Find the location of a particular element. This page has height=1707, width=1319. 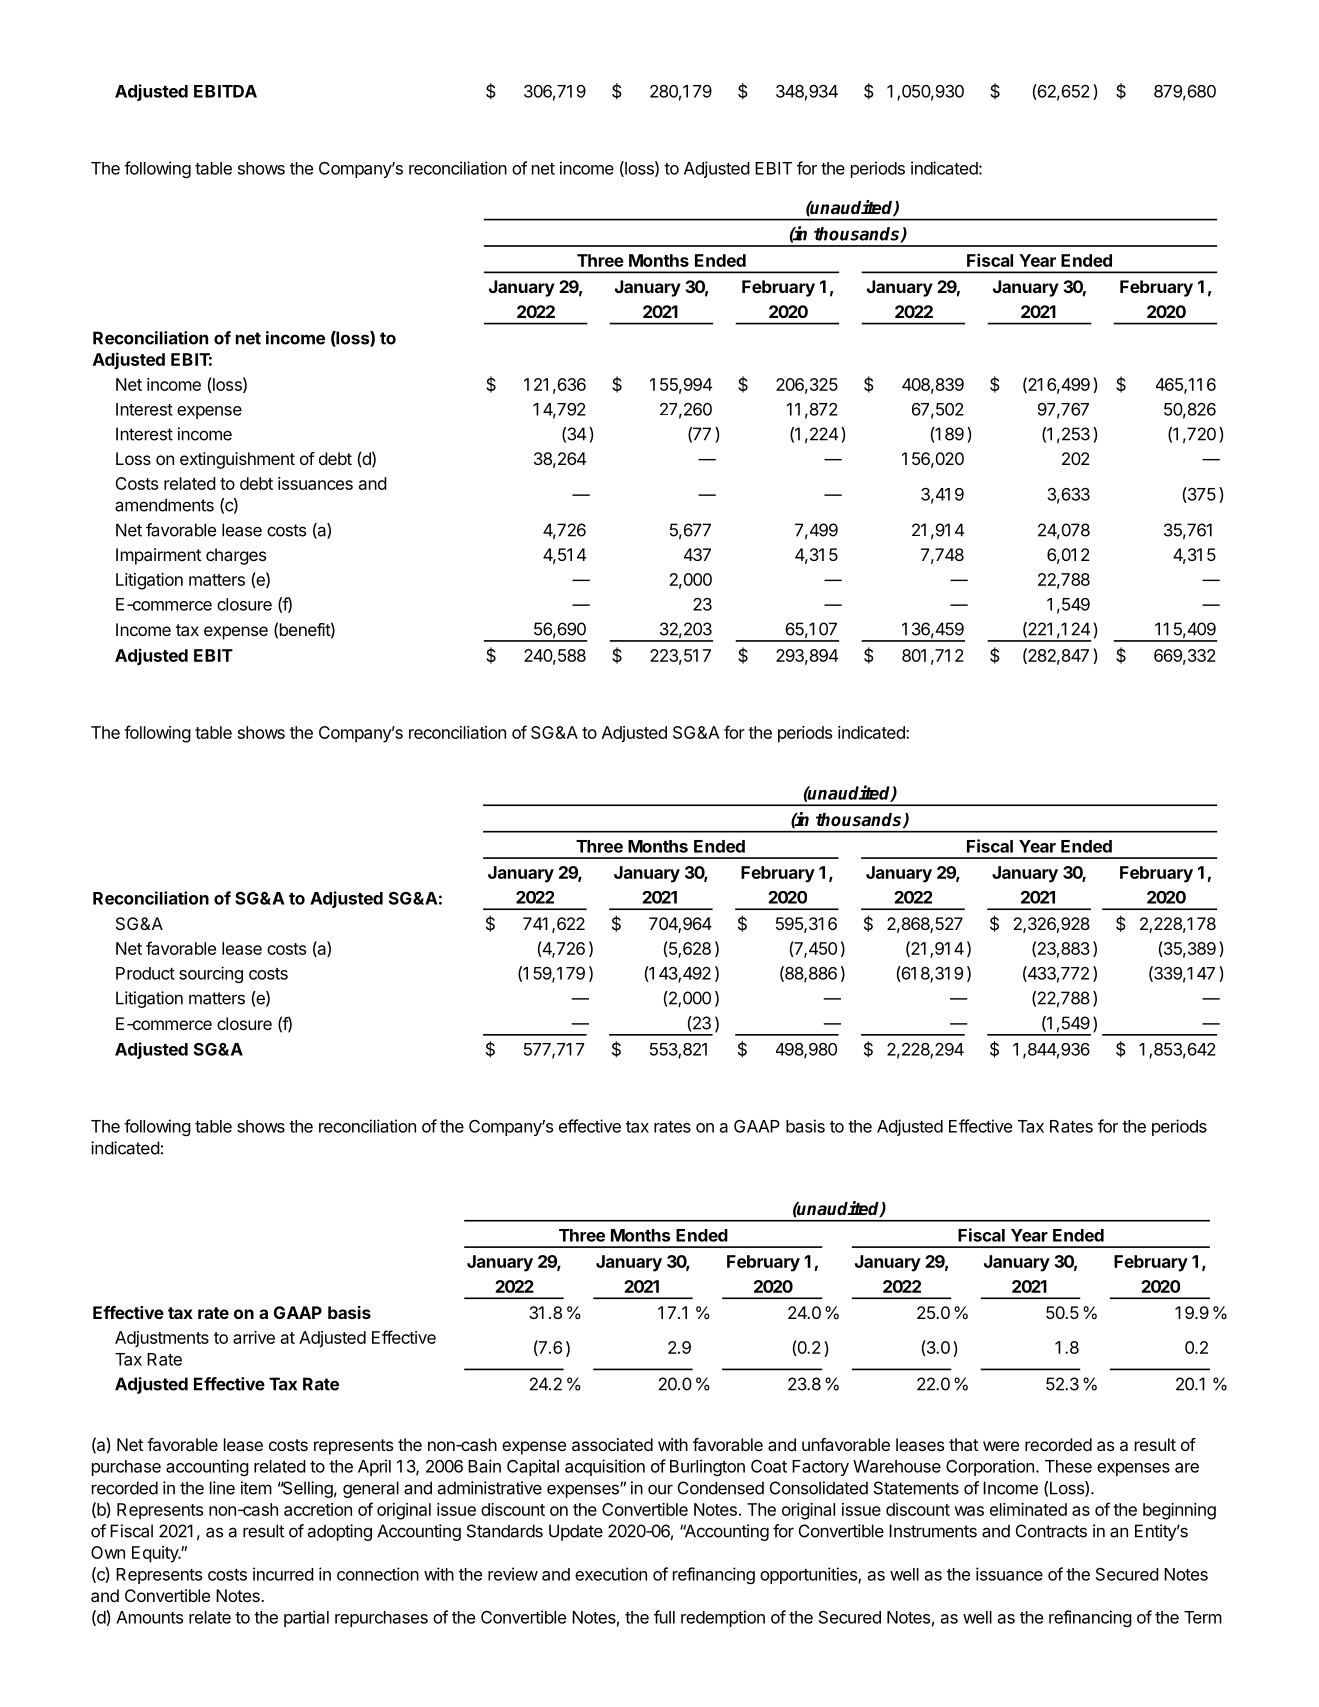

sourcing is located at coordinates (211, 974).
